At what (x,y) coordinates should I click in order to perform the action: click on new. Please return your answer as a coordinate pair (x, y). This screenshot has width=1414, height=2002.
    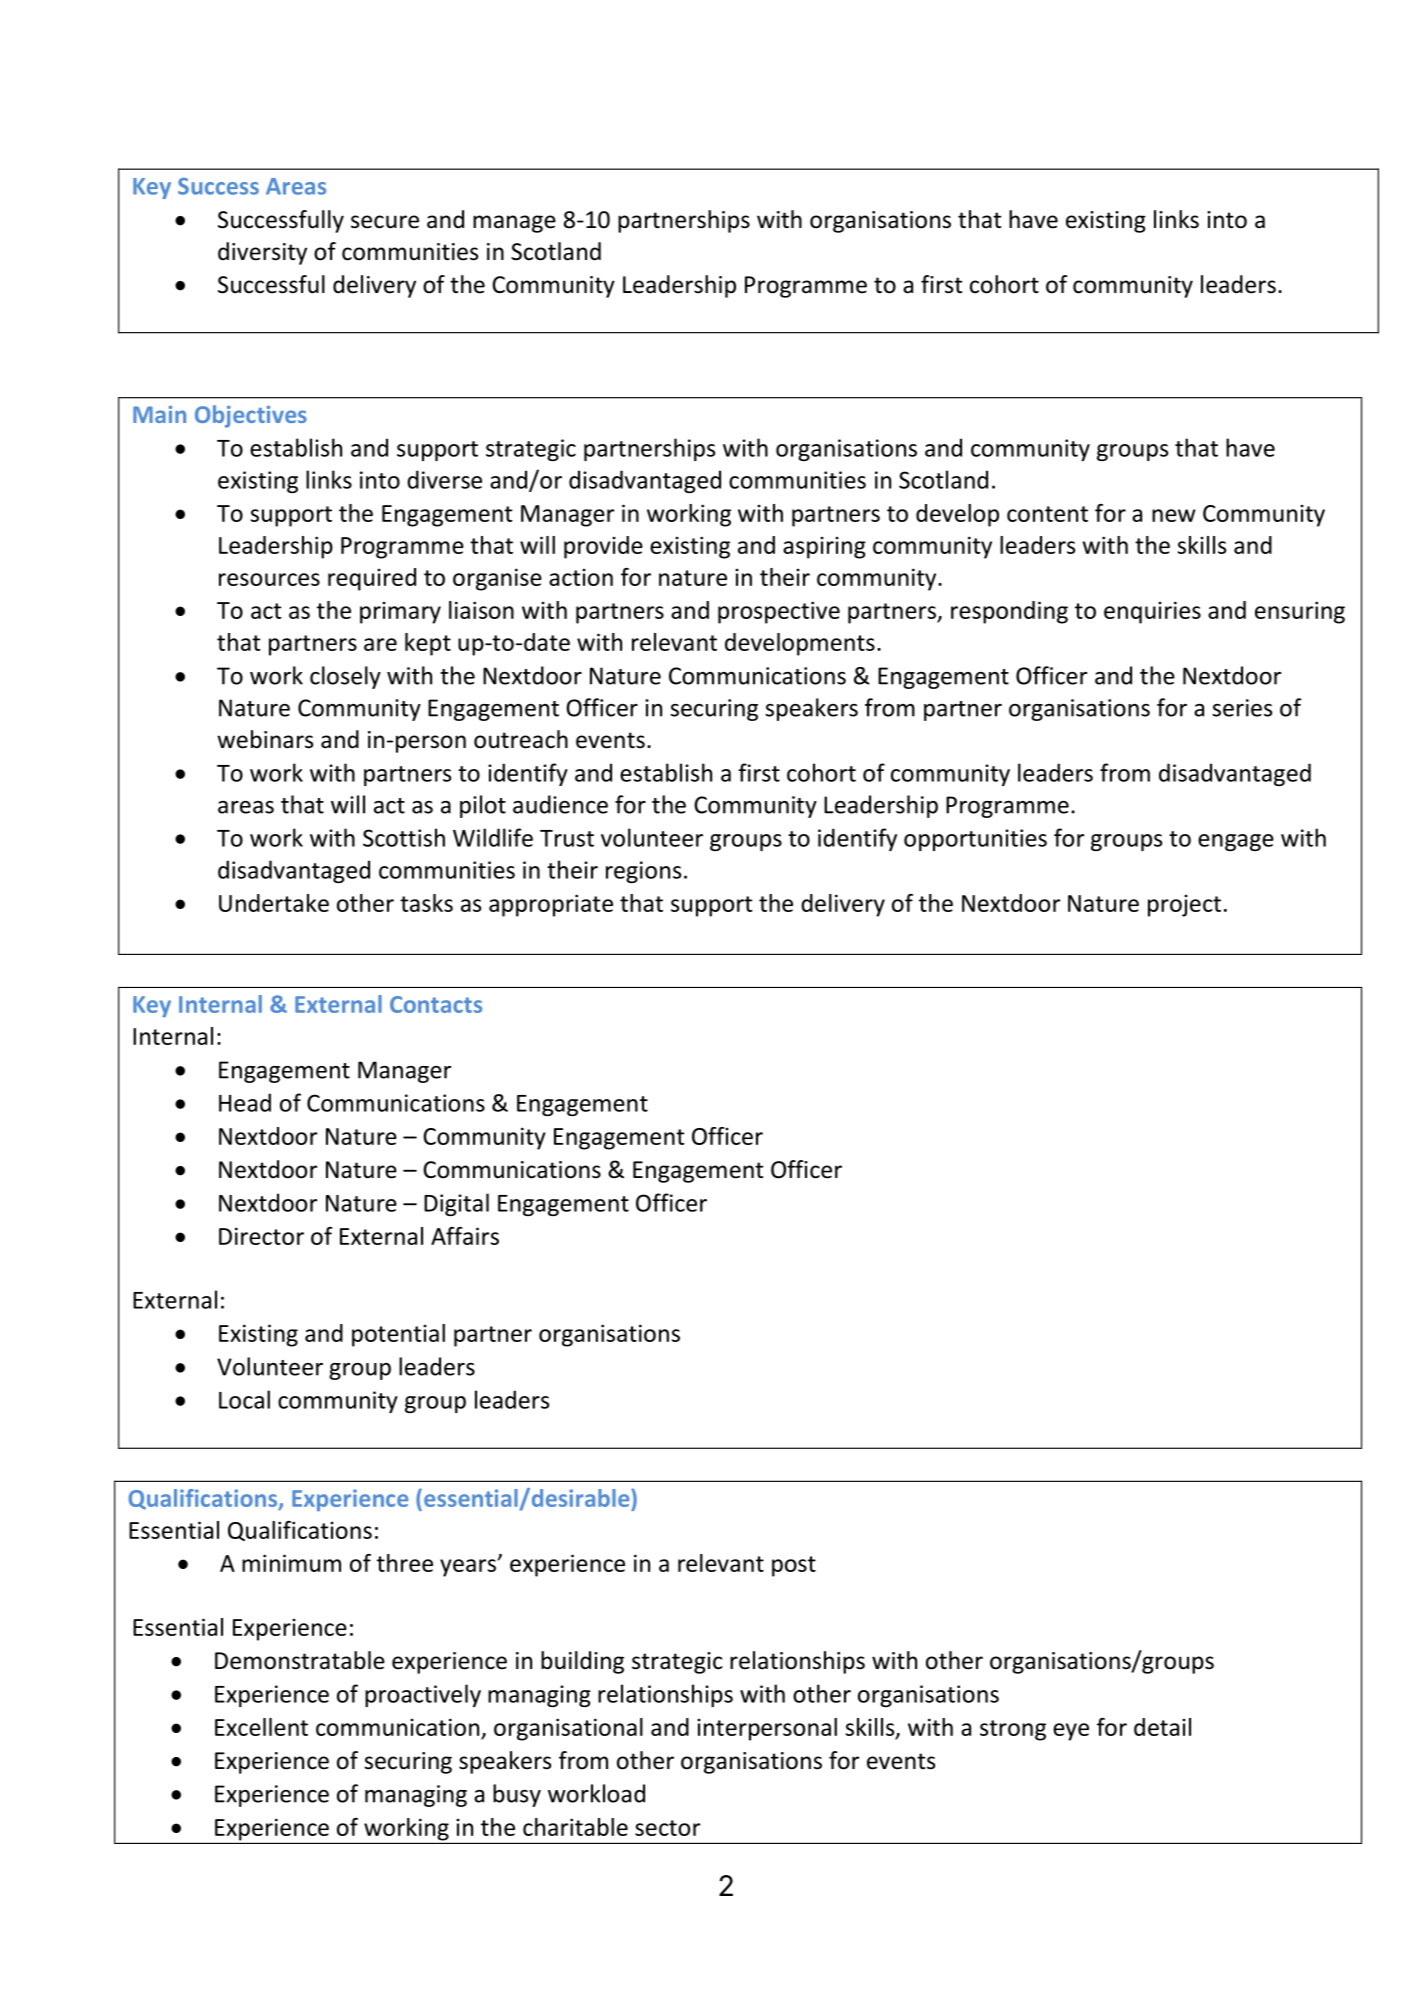
    Looking at the image, I should click on (1173, 515).
